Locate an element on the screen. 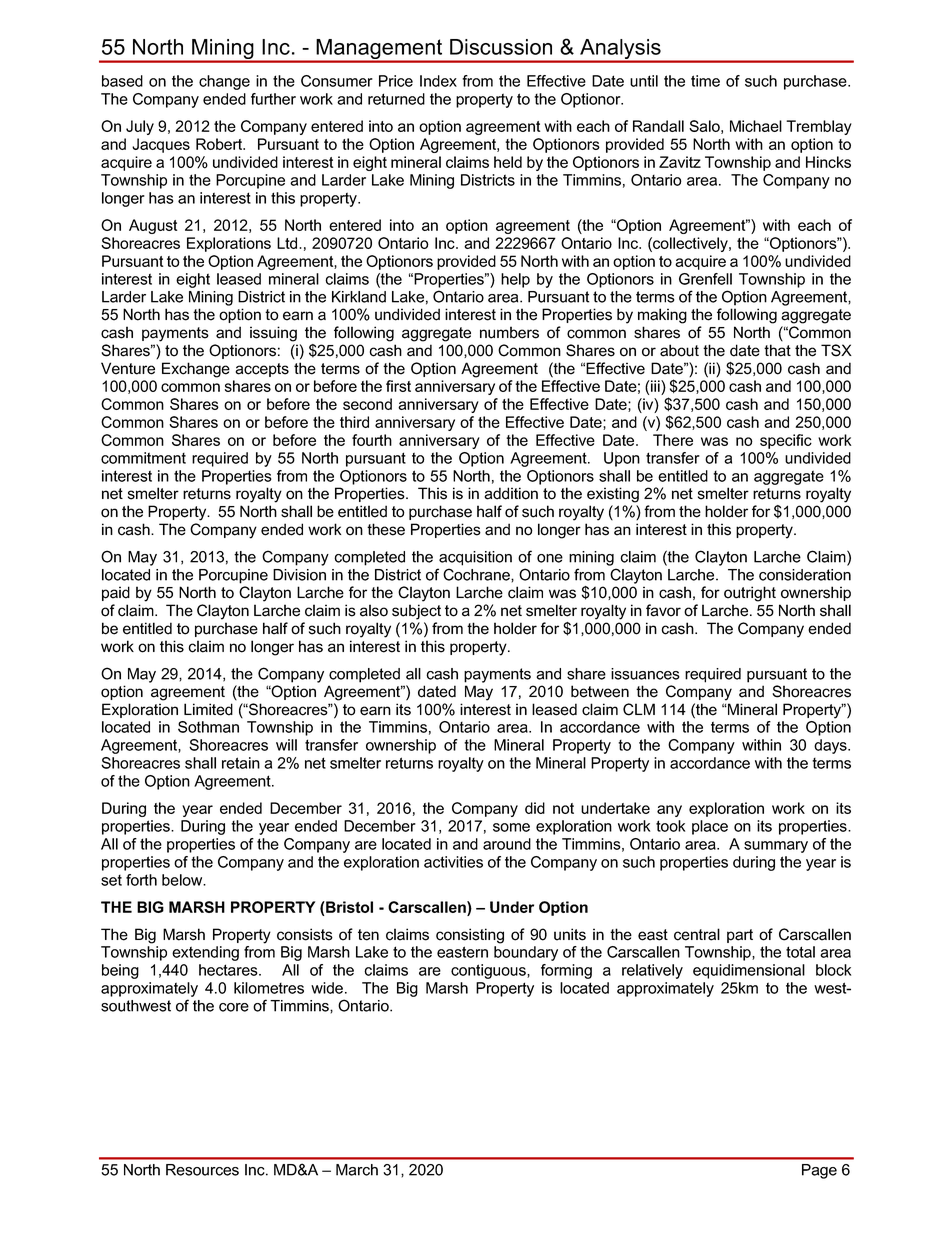 This screenshot has height=1233, width=952. Resources is located at coordinates (202, 1170).
